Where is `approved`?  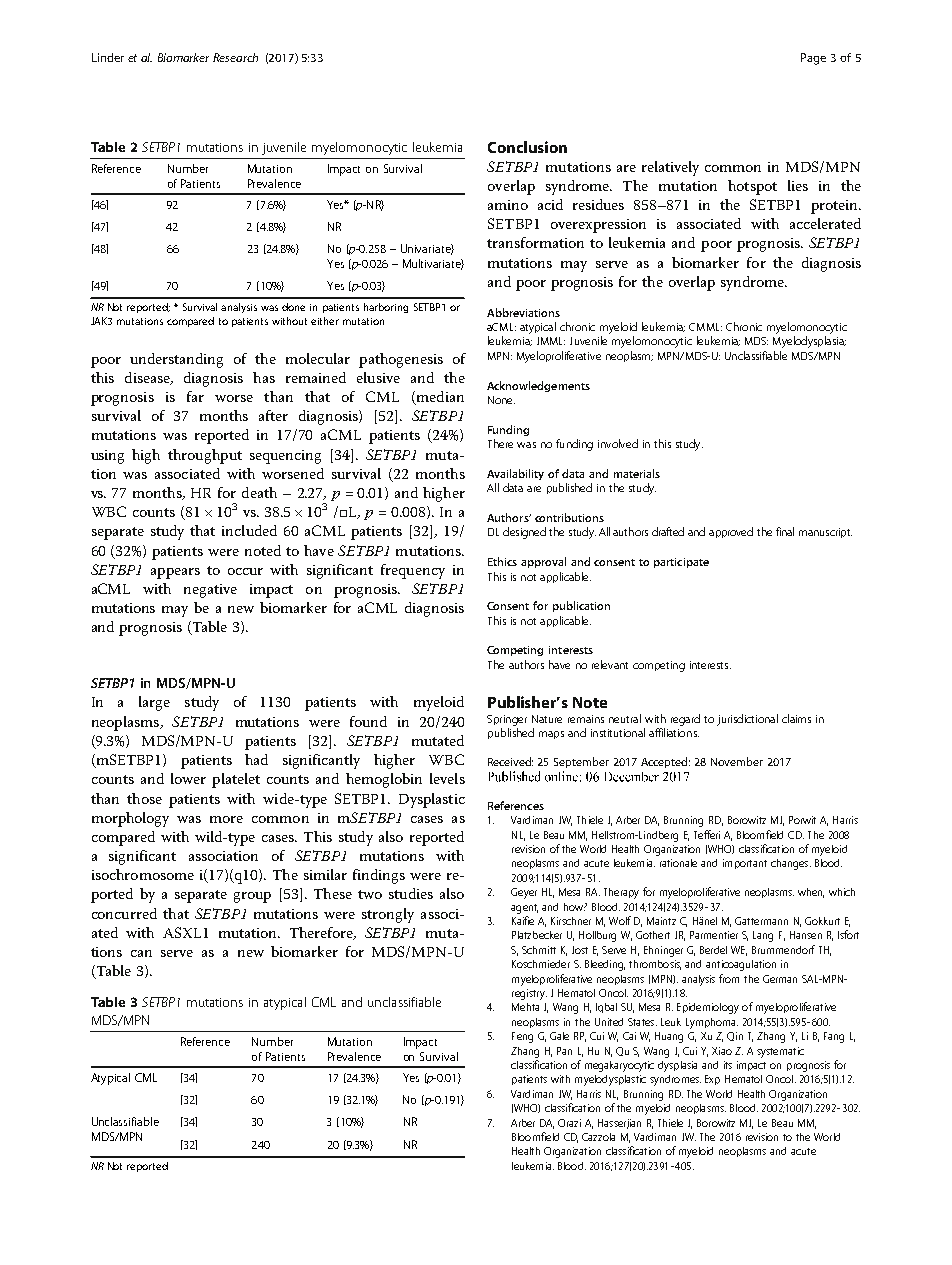
approved is located at coordinates (731, 532).
